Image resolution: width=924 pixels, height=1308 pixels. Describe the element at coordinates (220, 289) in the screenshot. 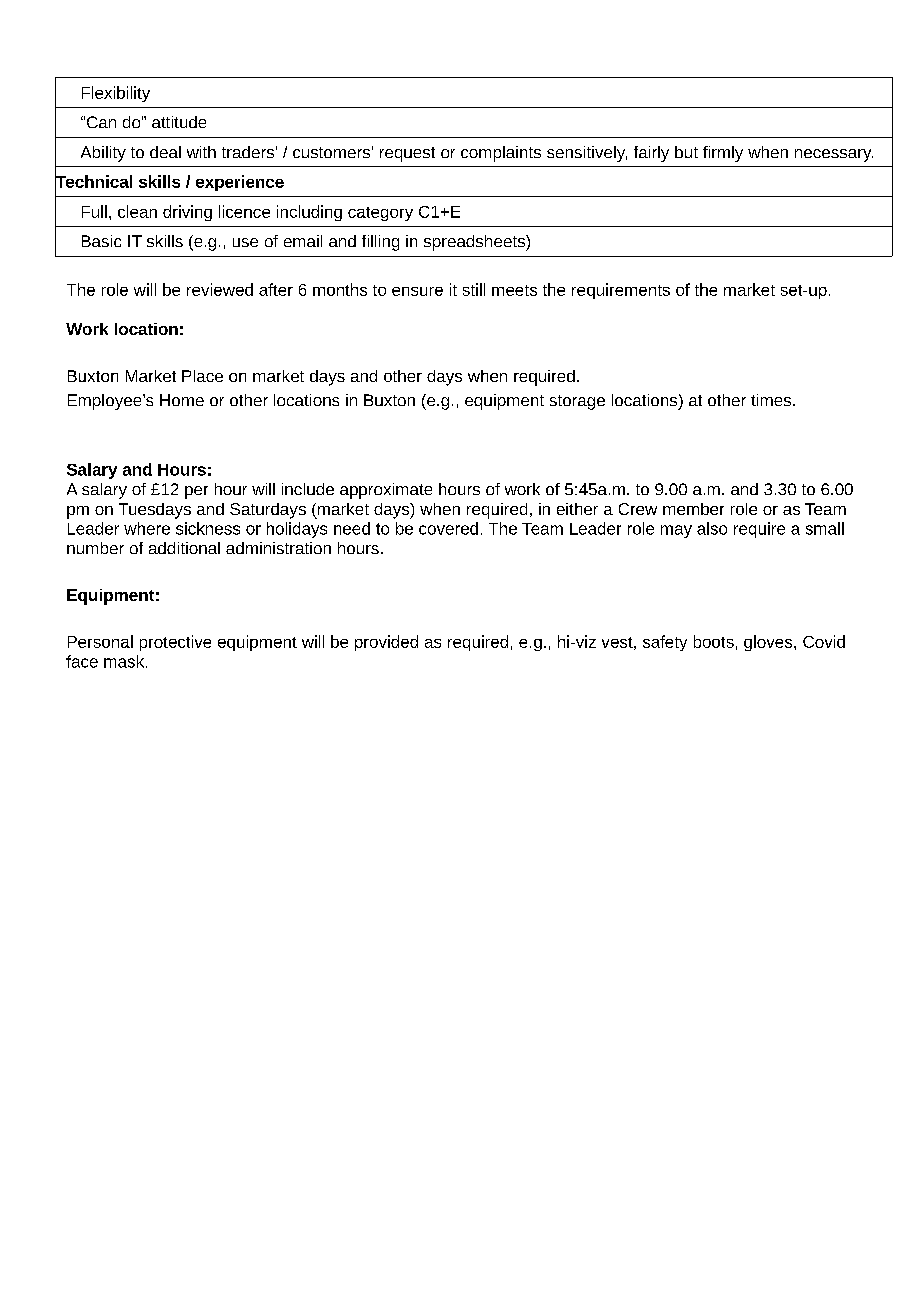

I see `reviewed` at that location.
